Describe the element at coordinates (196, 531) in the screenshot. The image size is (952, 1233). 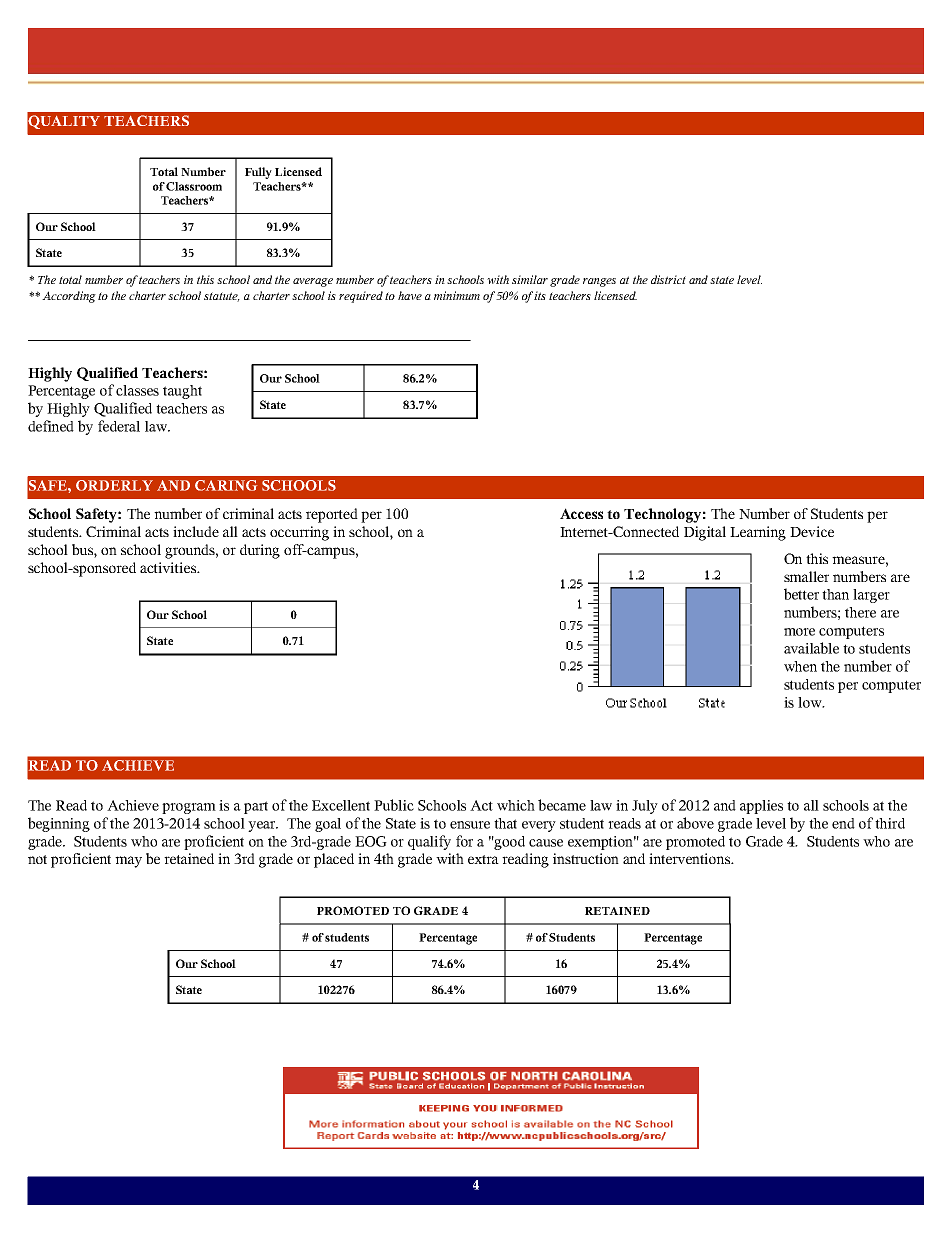
I see `include` at that location.
